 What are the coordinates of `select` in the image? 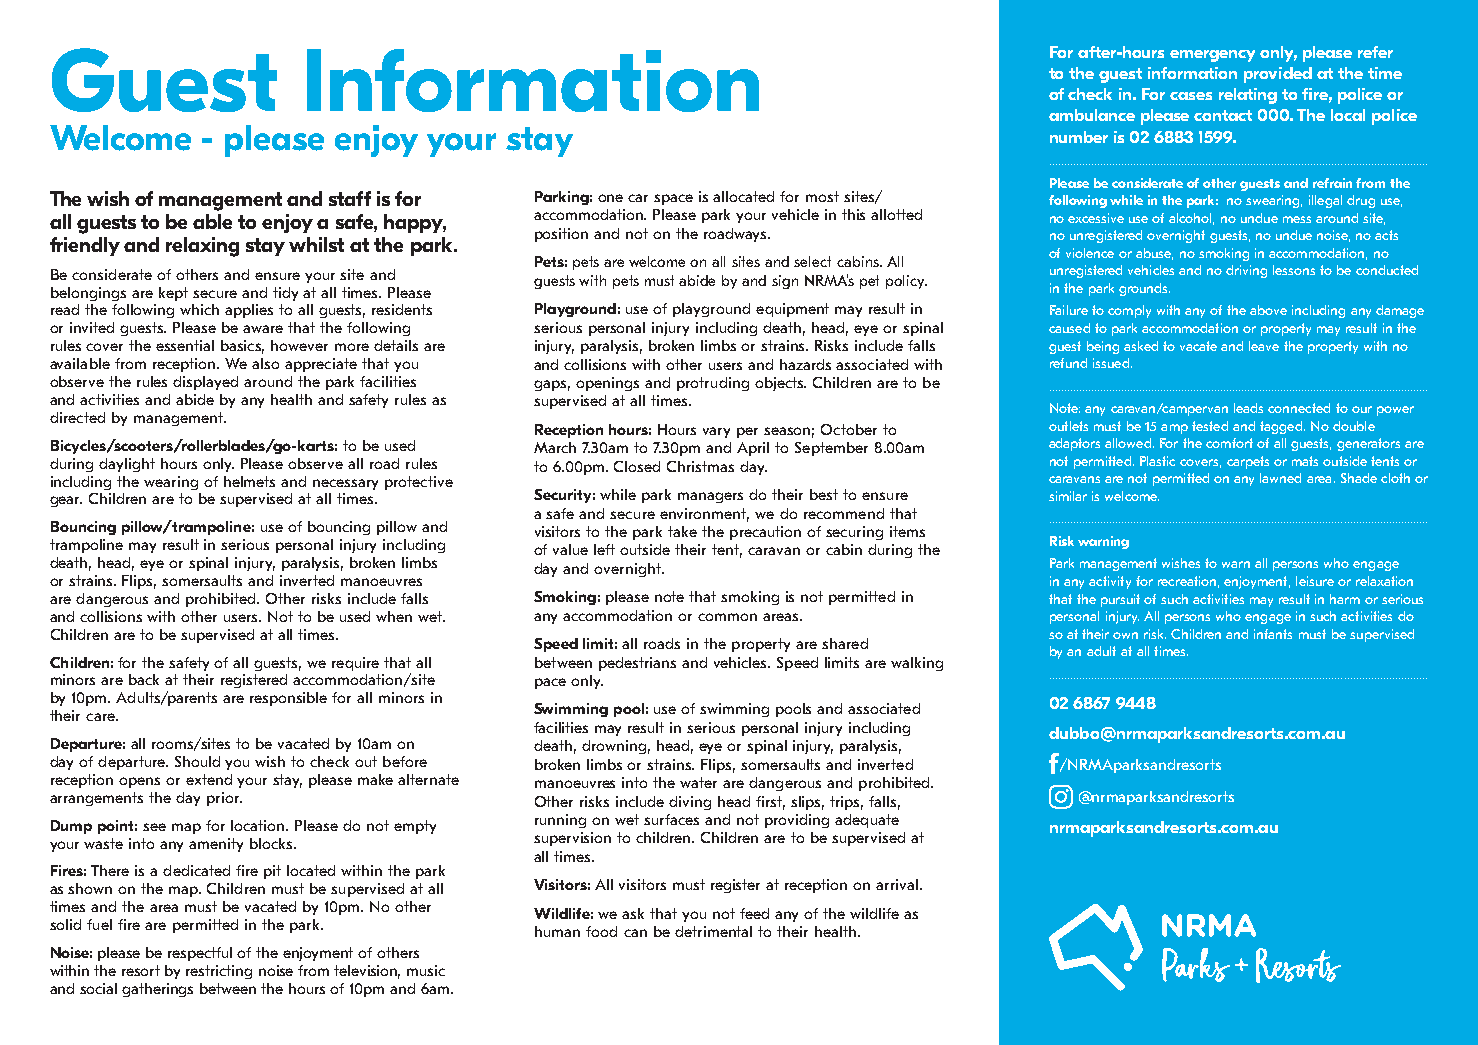 It's located at (812, 261).
